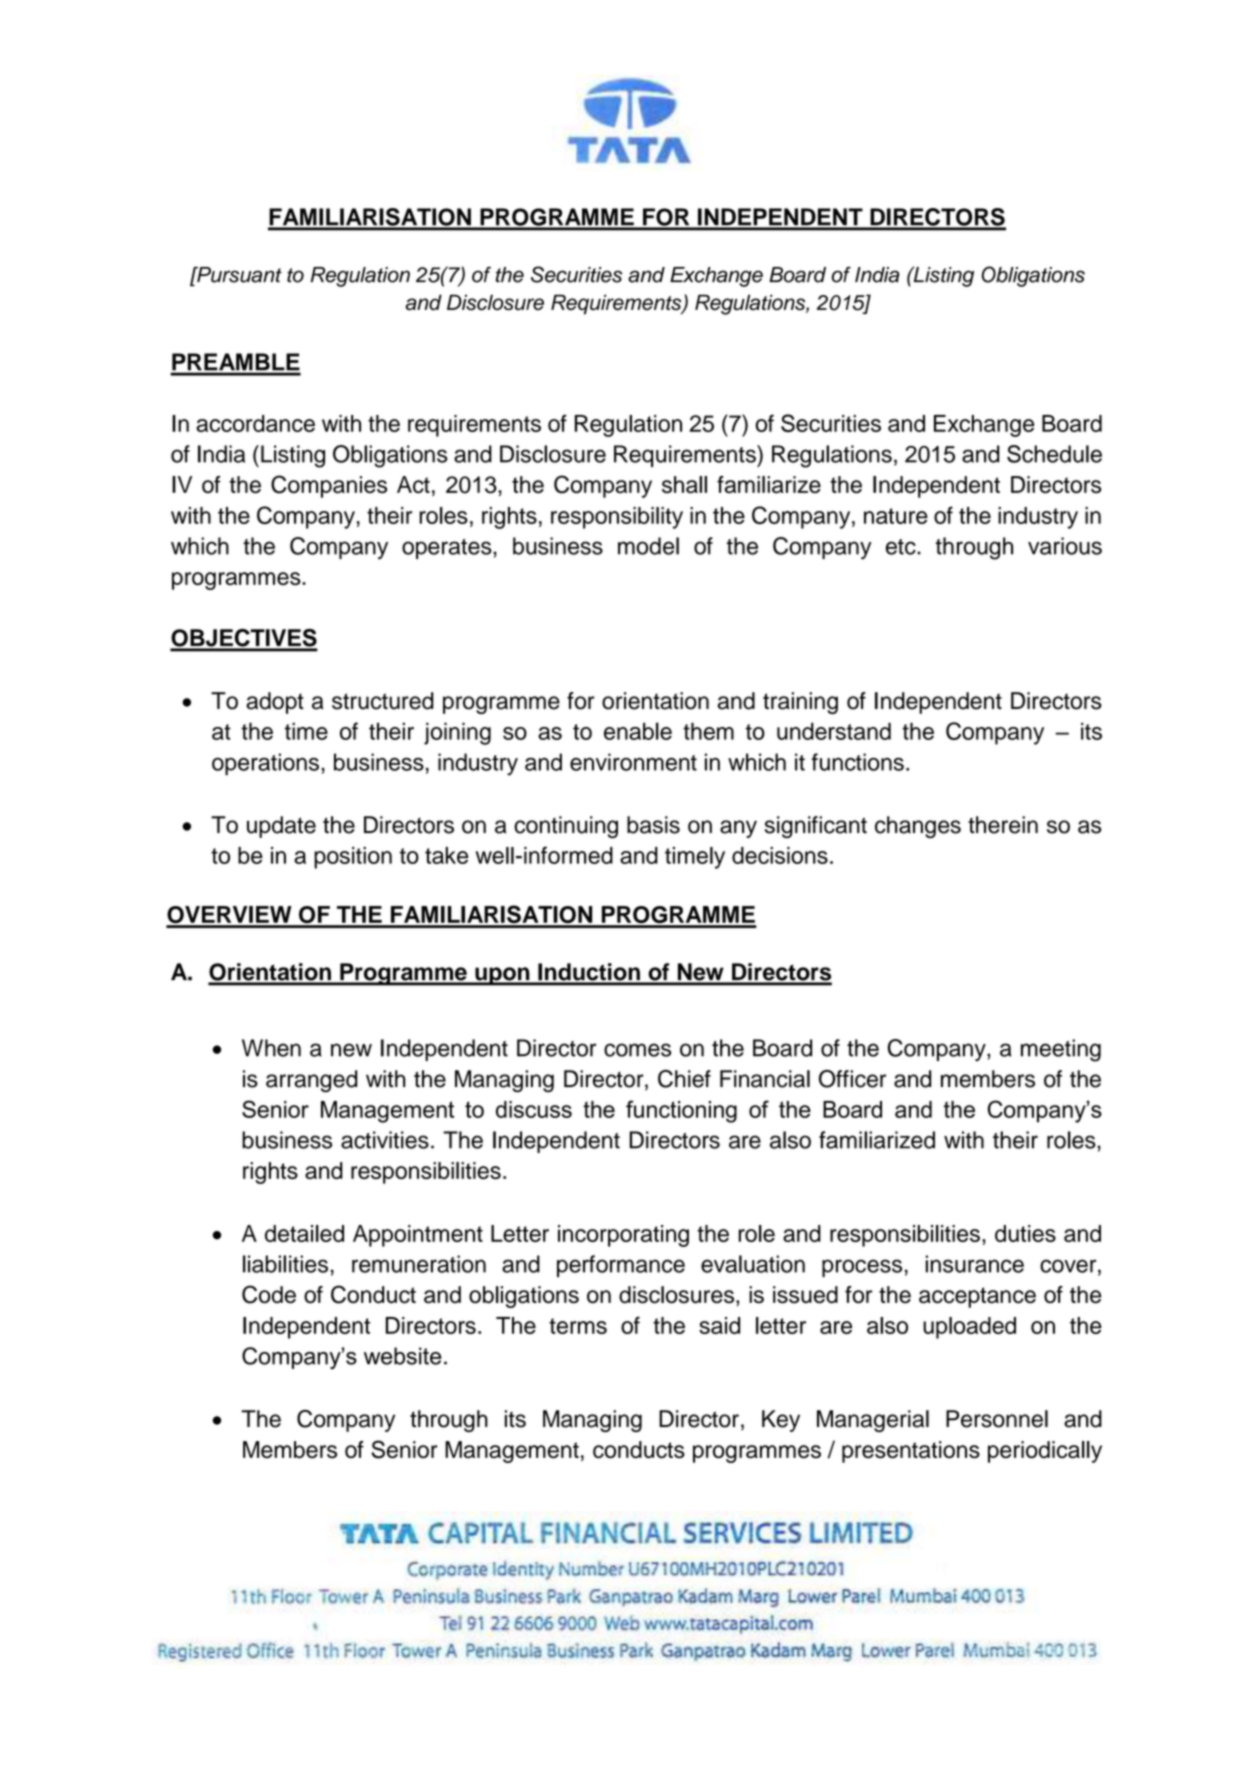 The width and height of the image is (1254, 1773). I want to click on Key, so click(781, 1421).
